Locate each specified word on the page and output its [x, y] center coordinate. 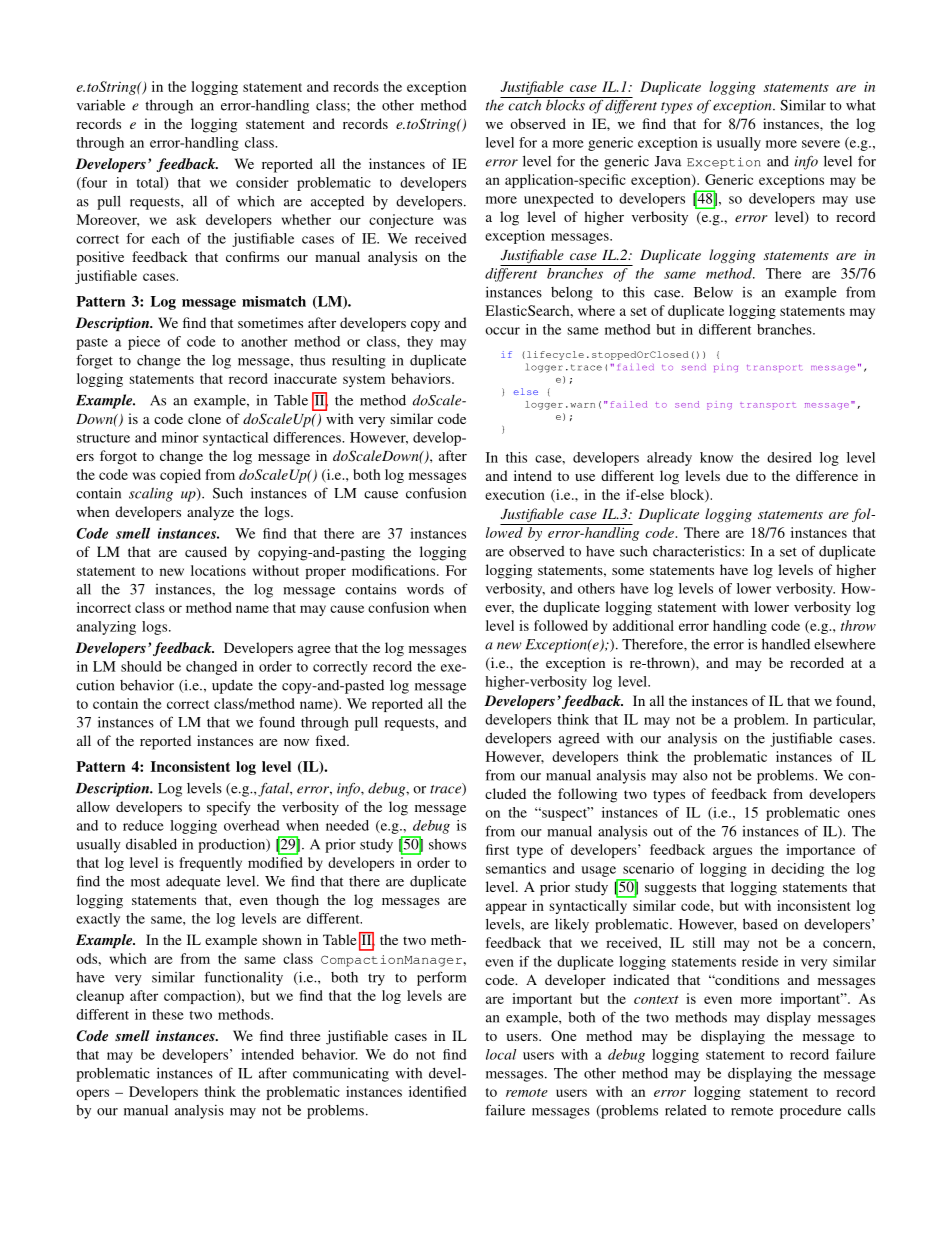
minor [180, 437]
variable [101, 105]
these [168, 1014]
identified [437, 1091]
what [861, 105]
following [587, 795]
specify [229, 808]
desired [789, 457]
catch [525, 104]
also [695, 775]
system [364, 381]
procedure [810, 1112]
